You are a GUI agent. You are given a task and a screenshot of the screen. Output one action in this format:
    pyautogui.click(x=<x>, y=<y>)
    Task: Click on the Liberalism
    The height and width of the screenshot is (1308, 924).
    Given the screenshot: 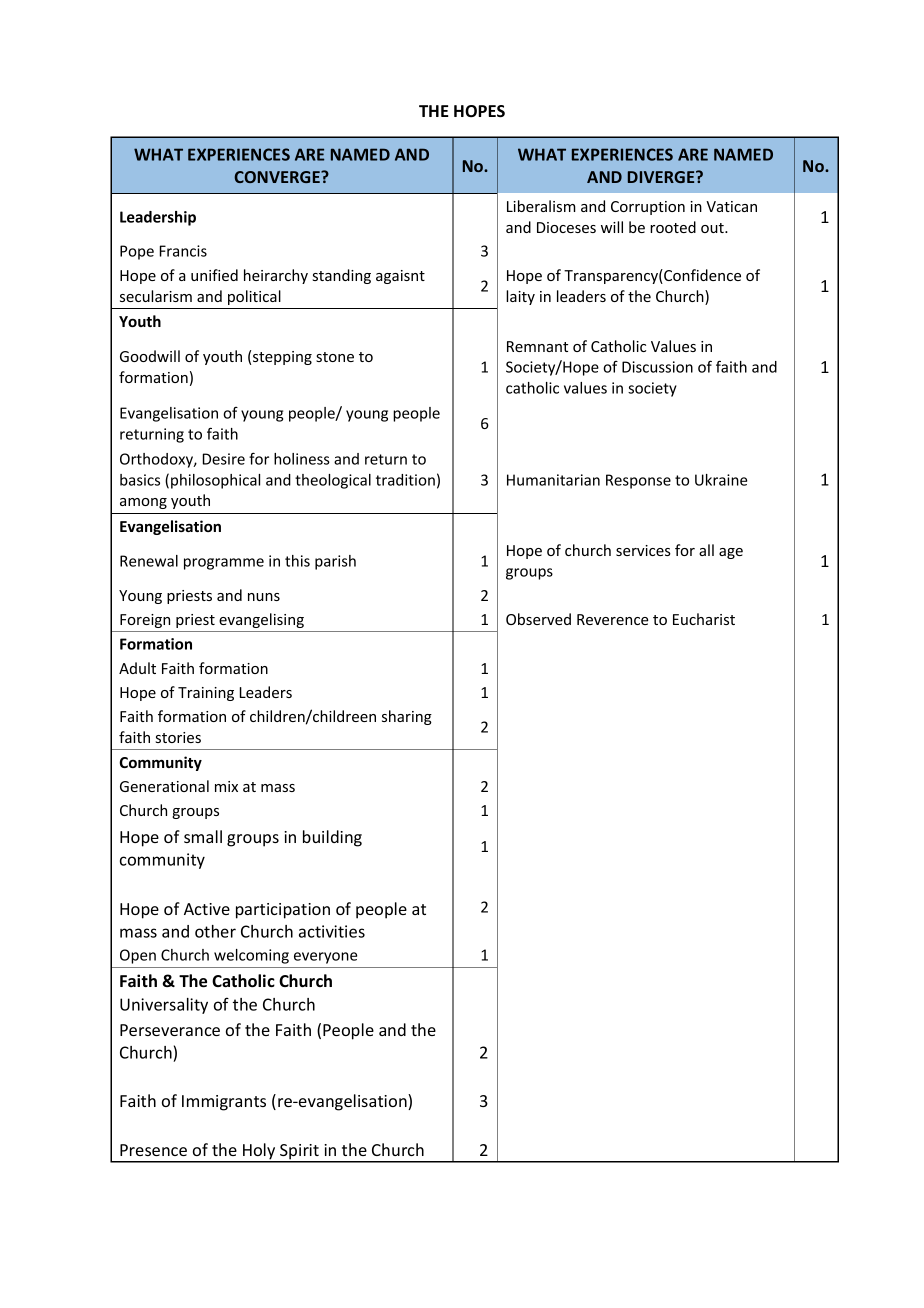 What is the action you would take?
    pyautogui.click(x=541, y=206)
